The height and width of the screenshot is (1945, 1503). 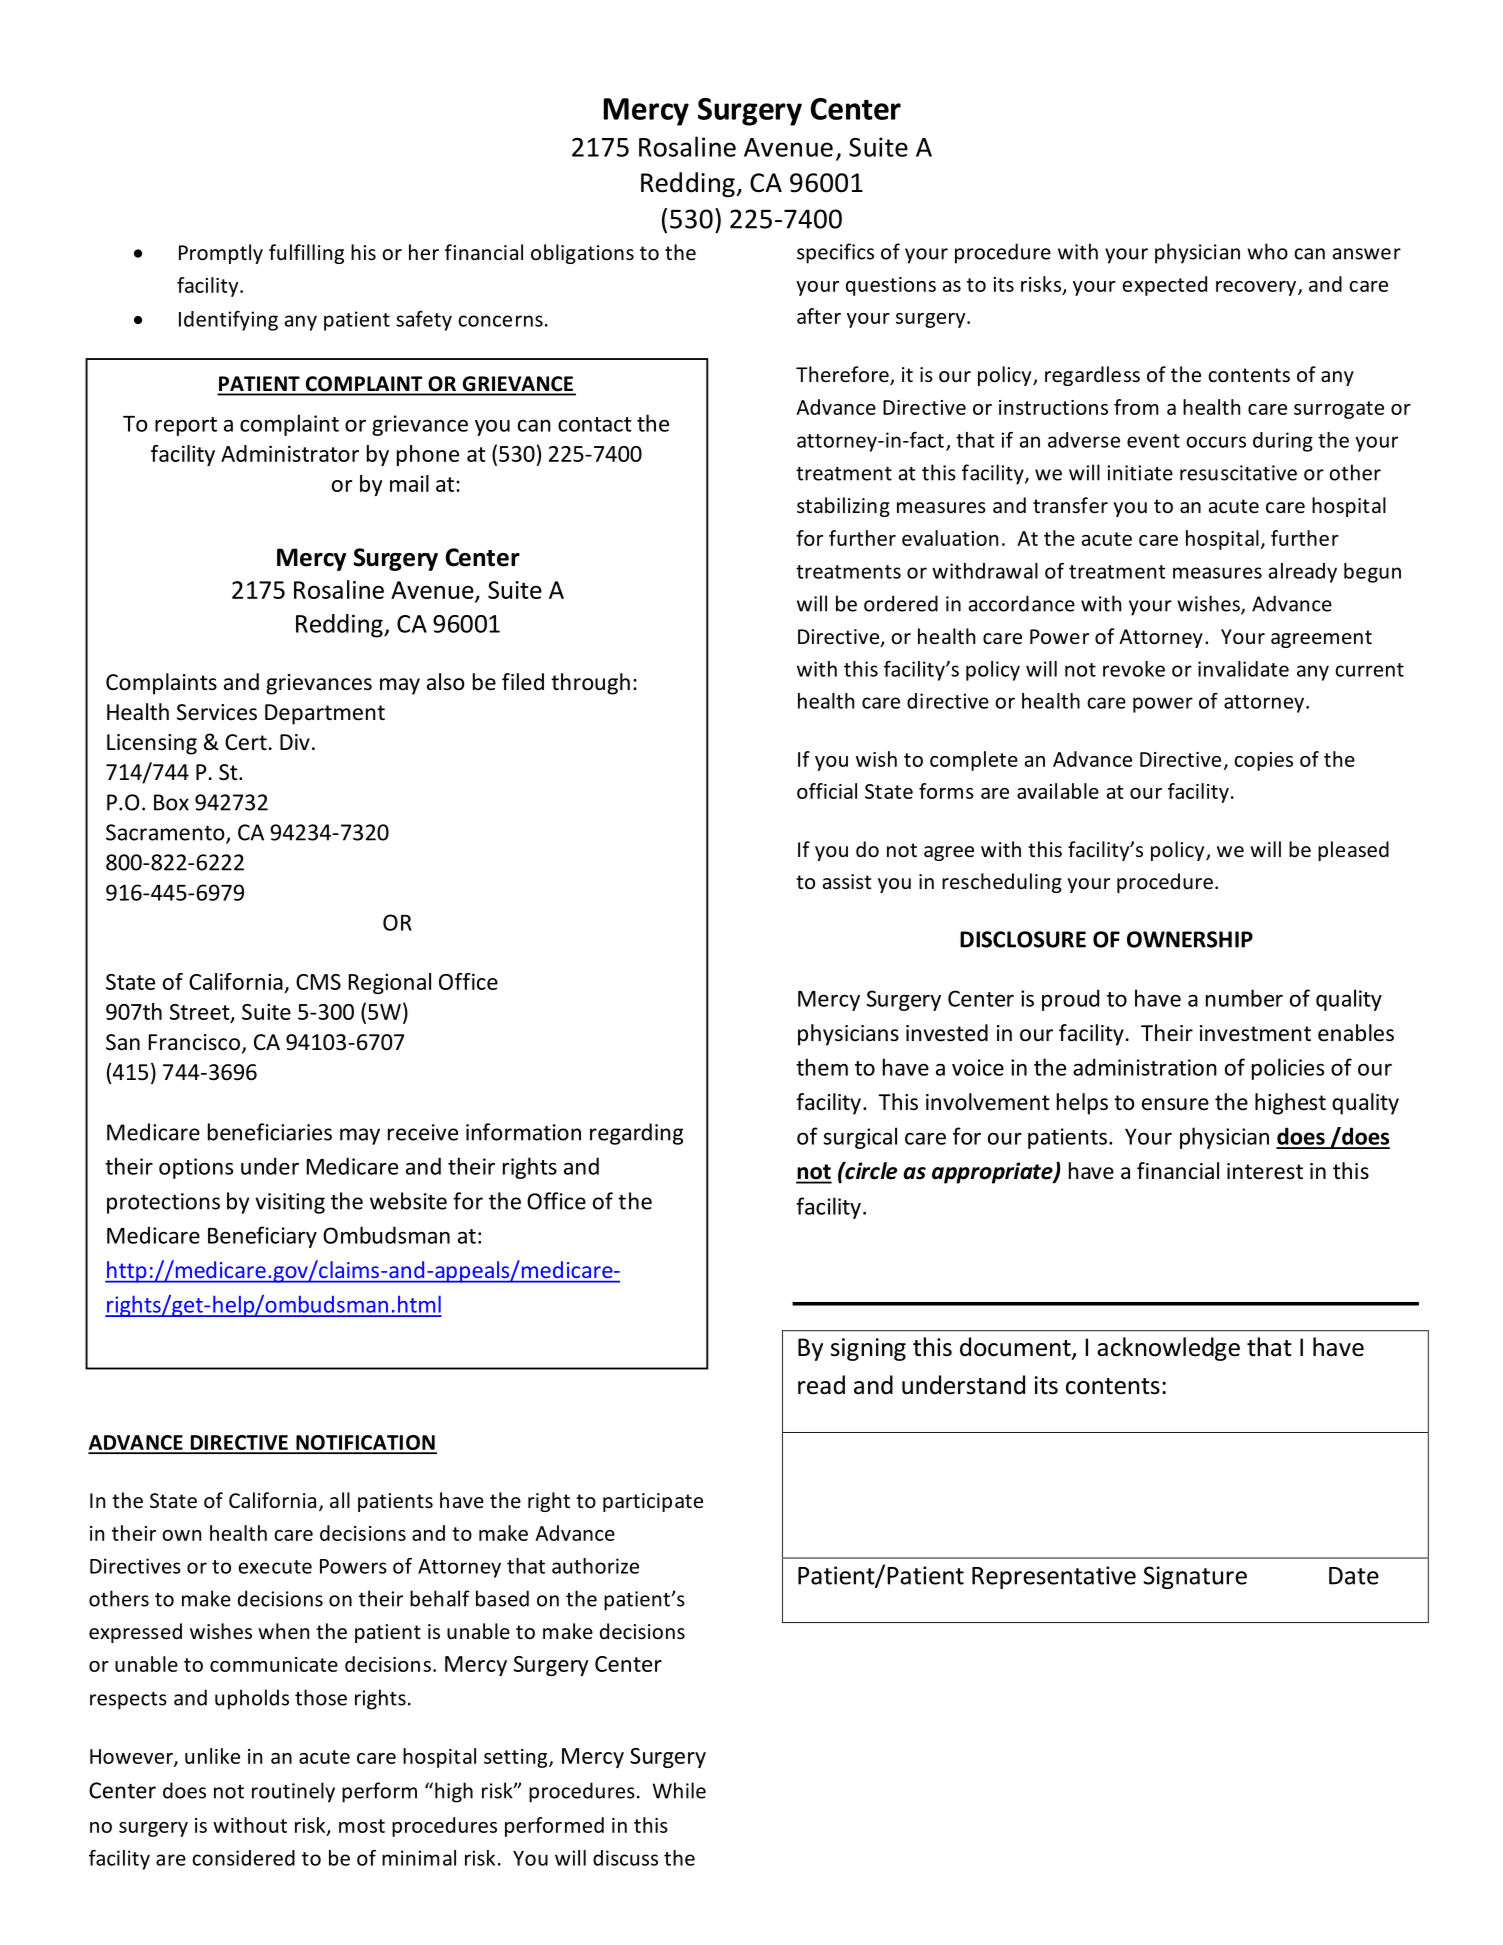 What do you see at coordinates (293, 1792) in the screenshot?
I see `routinely` at bounding box center [293, 1792].
